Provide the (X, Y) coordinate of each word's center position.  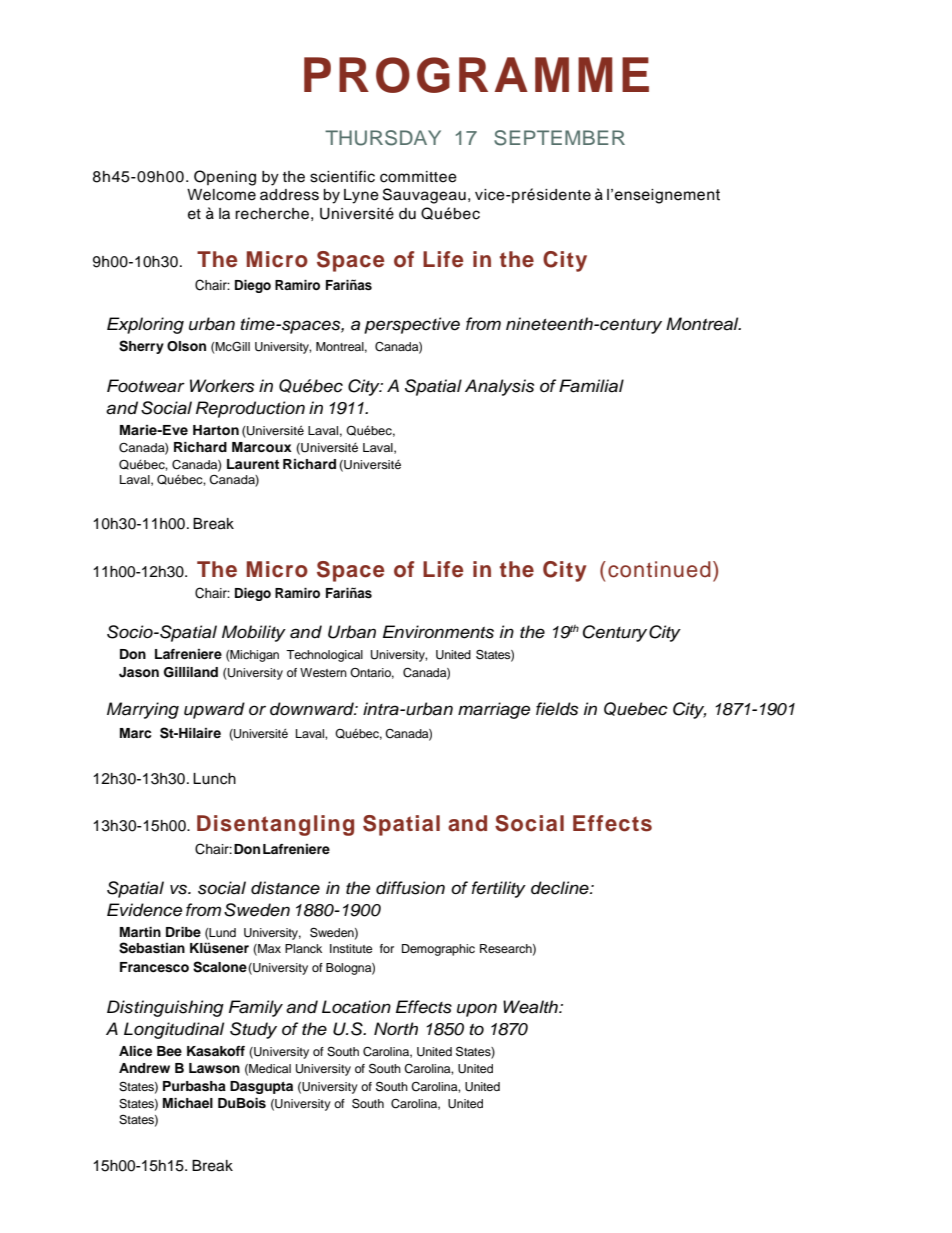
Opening (225, 178)
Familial (591, 386)
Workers (222, 386)
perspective (412, 325)
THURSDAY (383, 138)
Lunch (214, 779)
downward (313, 709)
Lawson (214, 1068)
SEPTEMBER (559, 138)
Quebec (636, 709)
